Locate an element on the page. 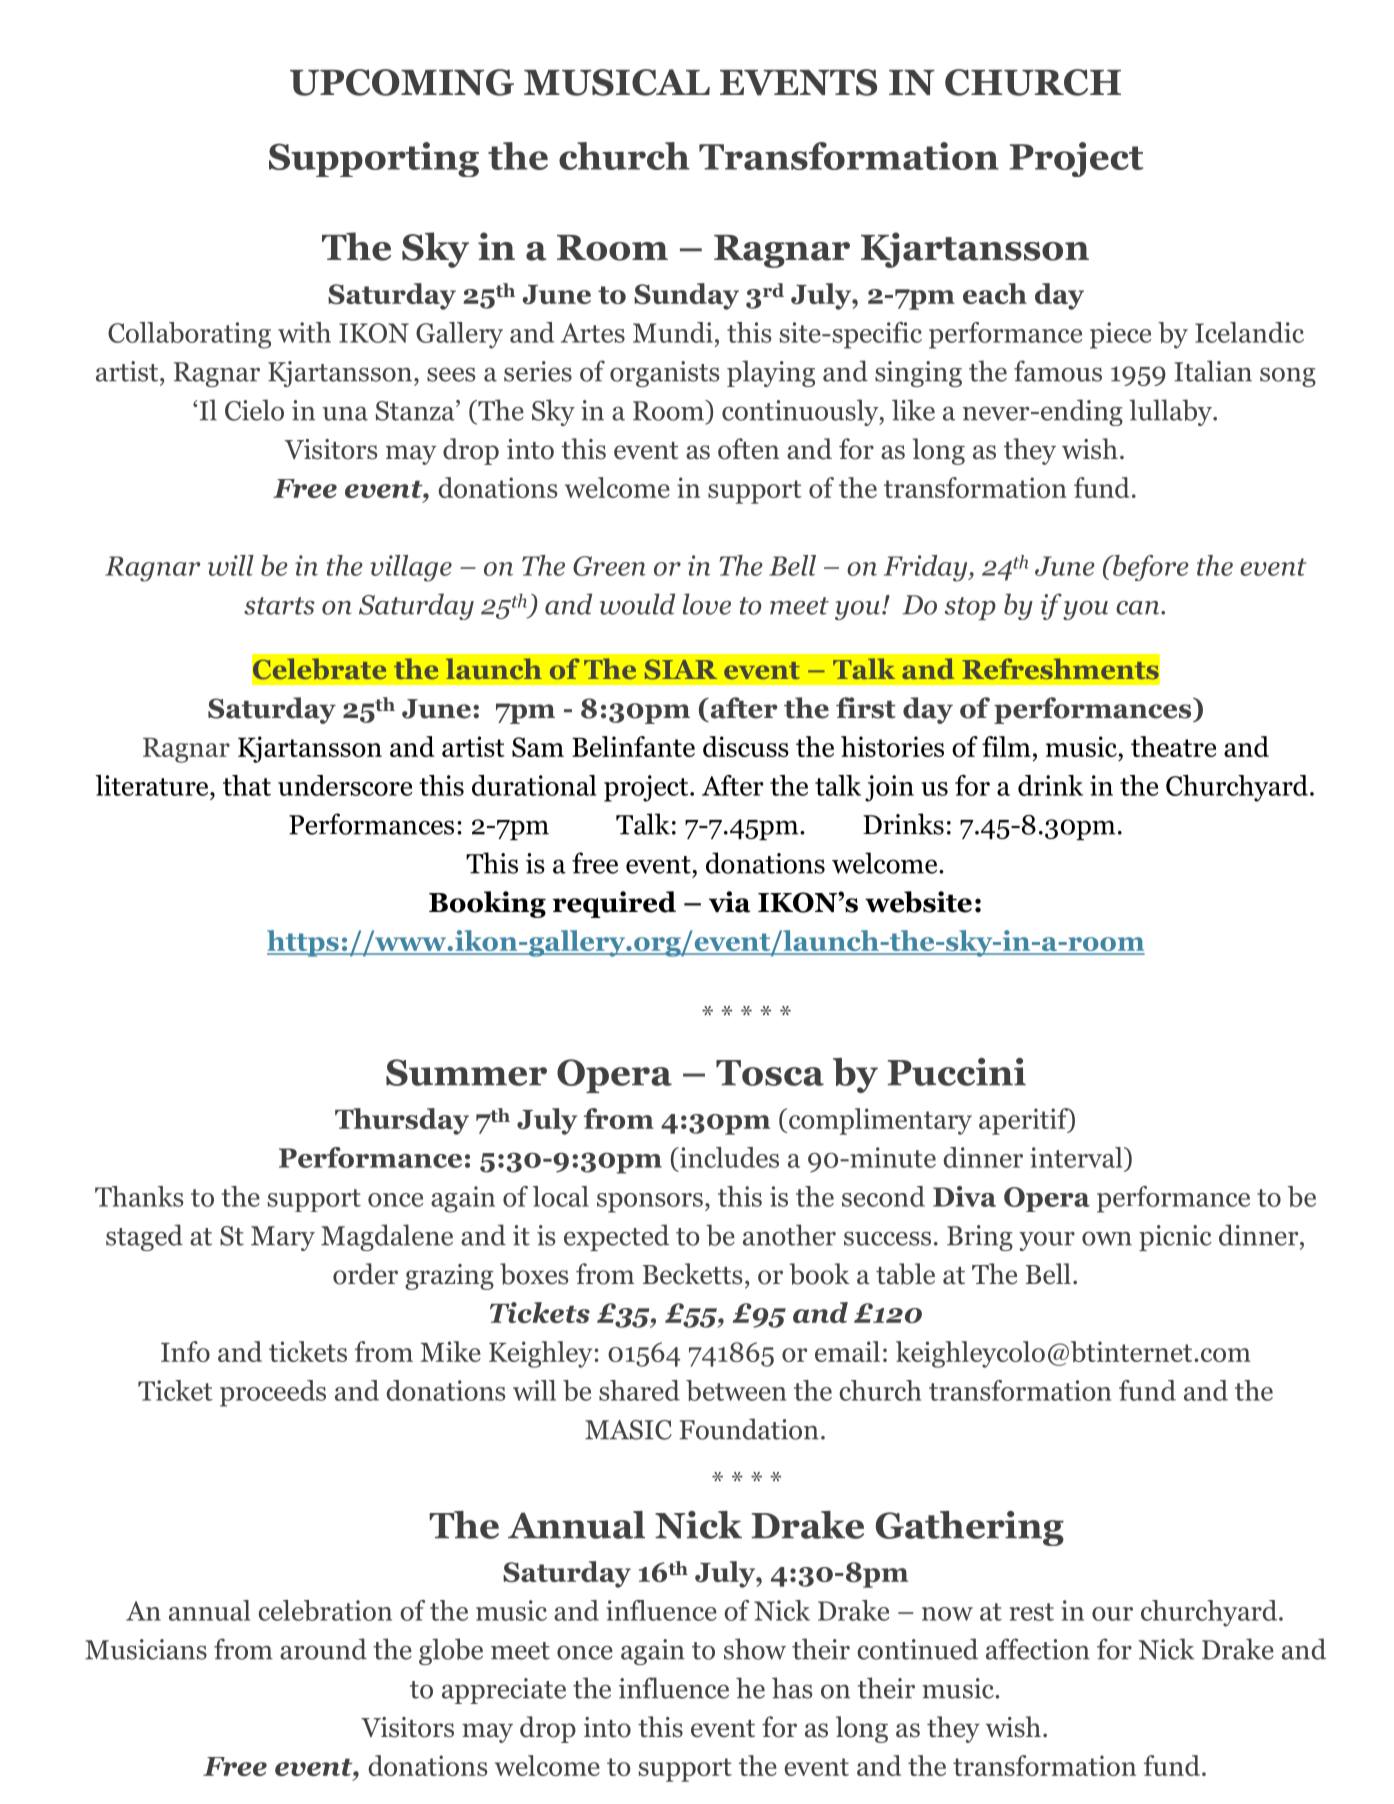 This page has height=1804, width=1394. show is located at coordinates (755, 1649).
